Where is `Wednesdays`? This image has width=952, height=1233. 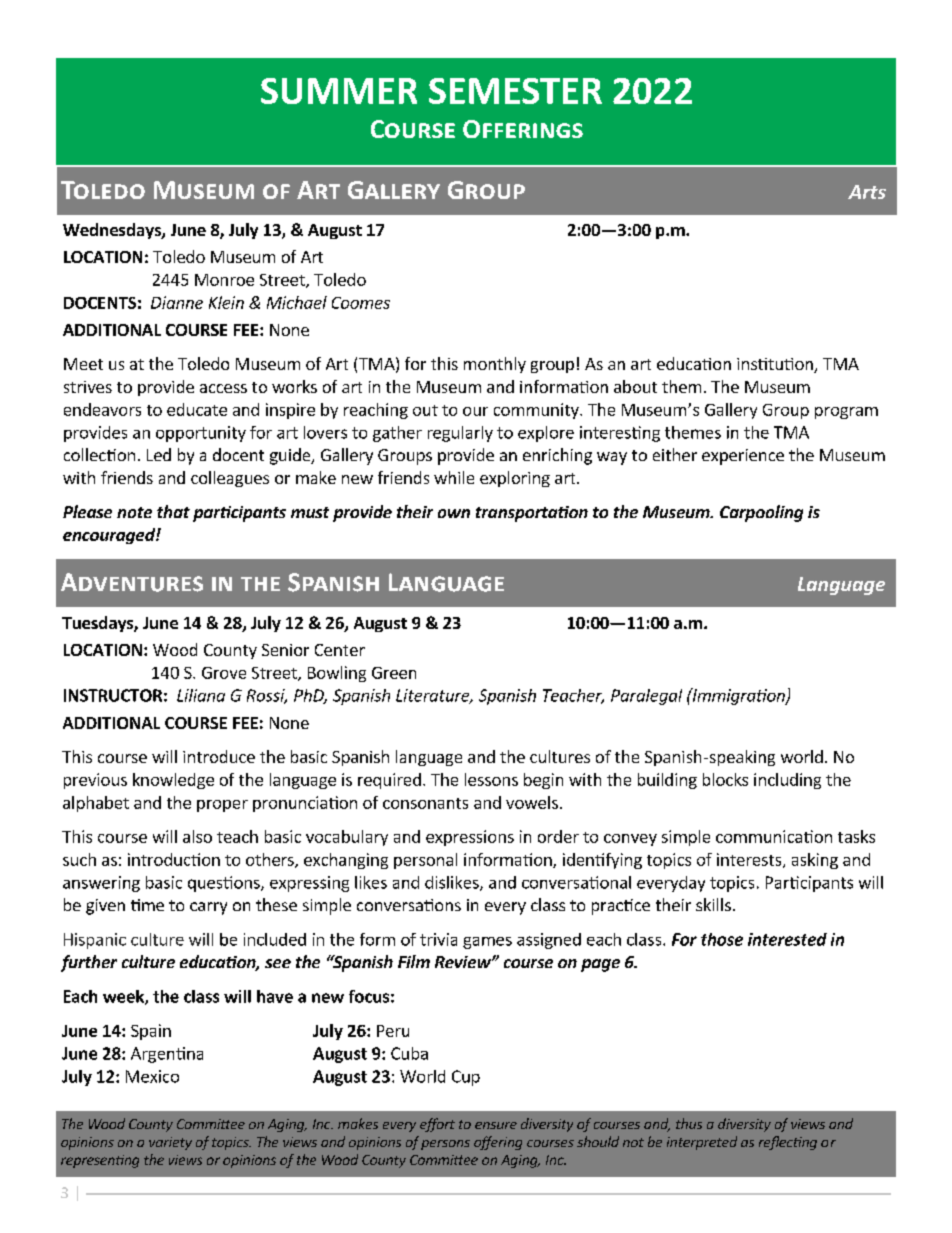 Wednesdays is located at coordinates (113, 231).
